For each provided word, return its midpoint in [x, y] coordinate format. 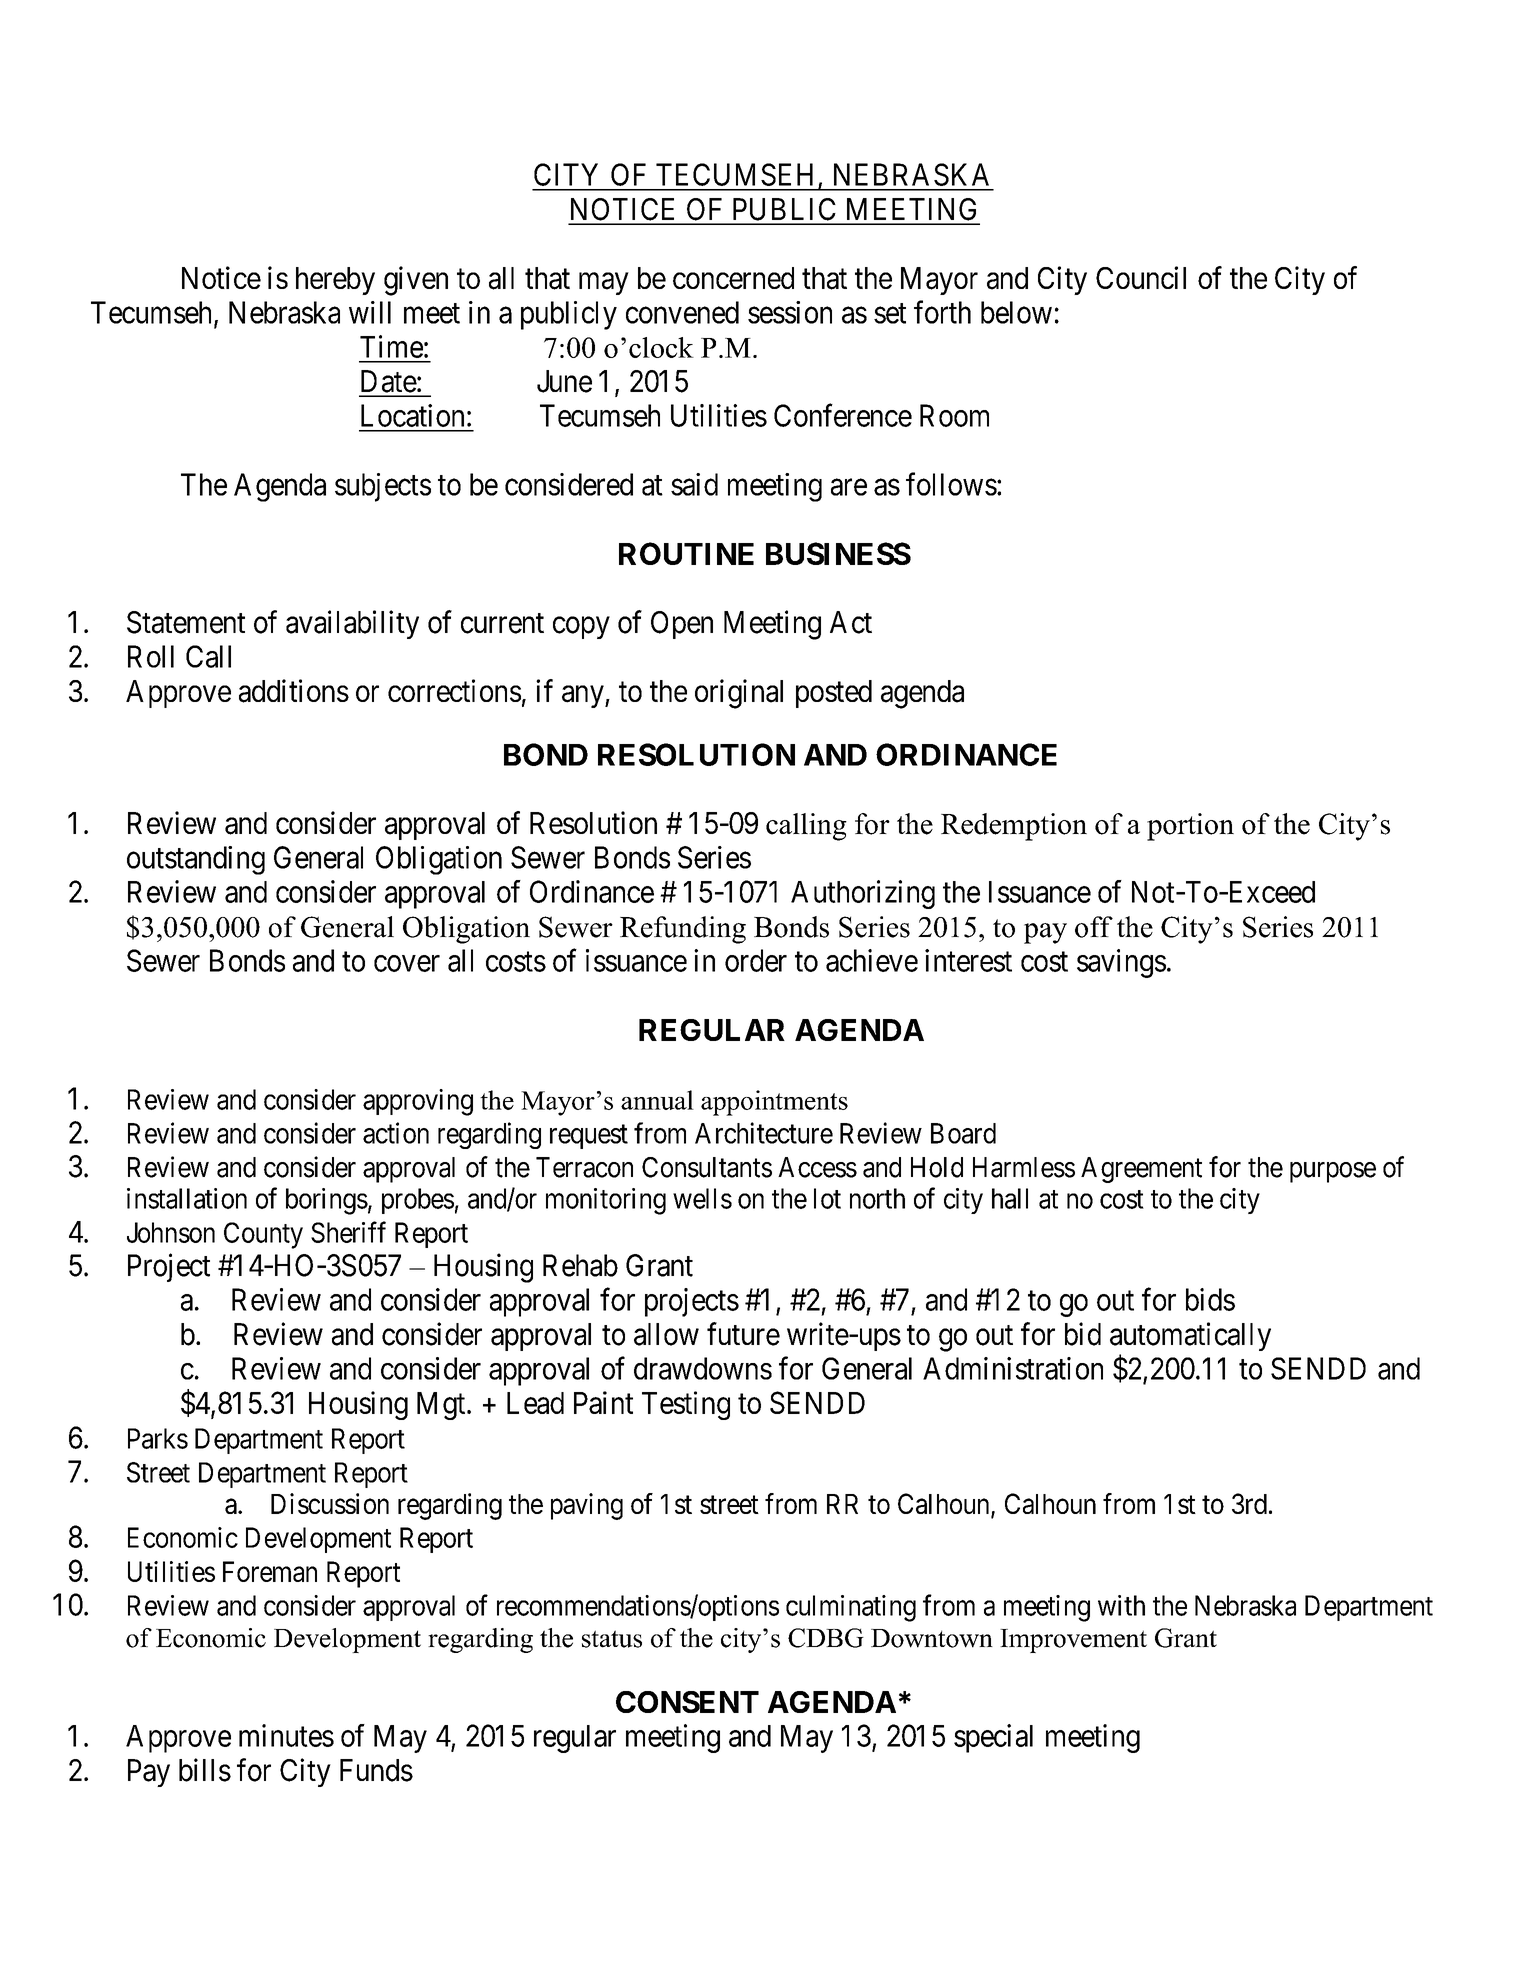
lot [827, 1198]
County [263, 1235]
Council [1141, 277]
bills [205, 1770]
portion [1190, 827]
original [739, 694]
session [790, 312]
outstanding [196, 860]
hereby [335, 281]
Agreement [1141, 1170]
